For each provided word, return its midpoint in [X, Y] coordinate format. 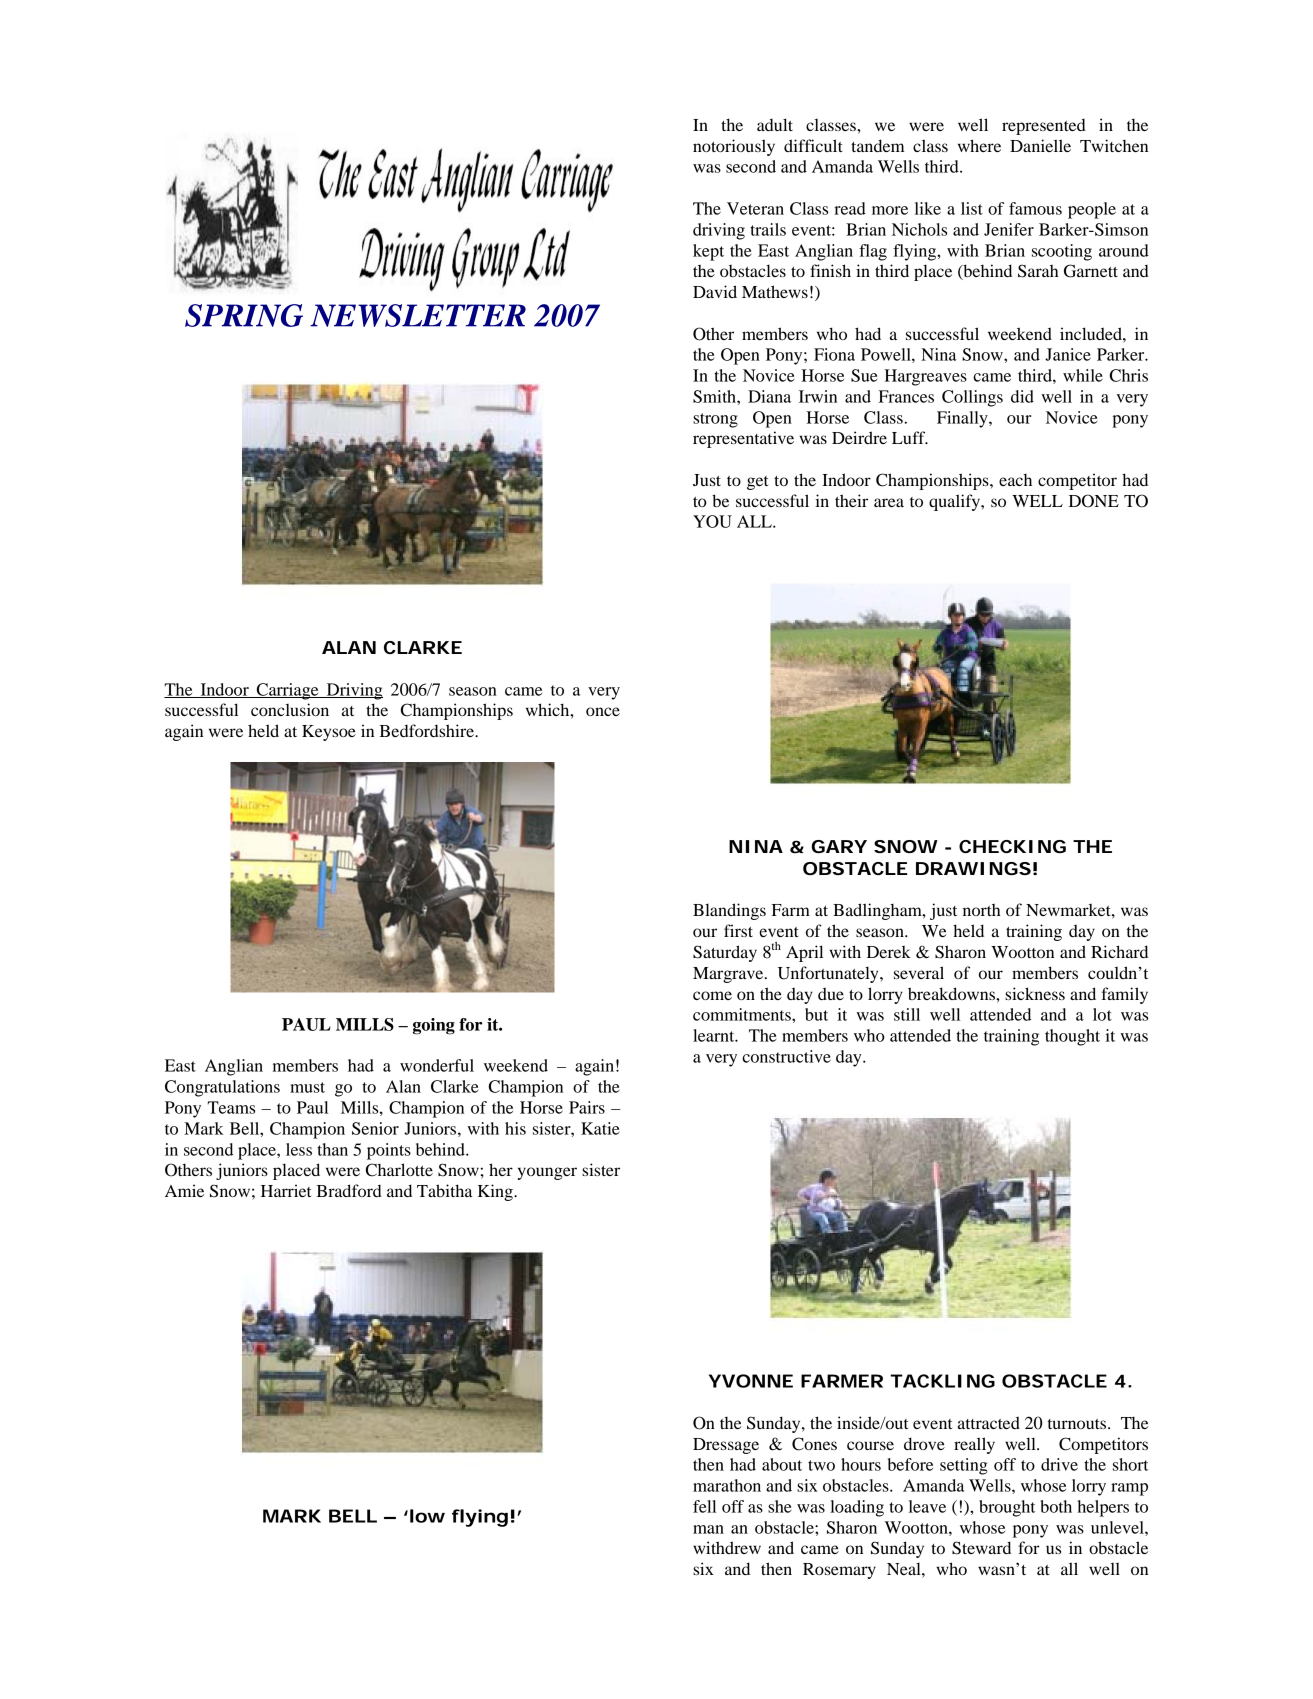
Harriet [286, 1190]
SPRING [244, 315]
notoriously [734, 147]
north [981, 910]
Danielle [1040, 145]
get [757, 483]
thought [1072, 1037]
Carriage [287, 691]
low [427, 1516]
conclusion [290, 709]
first [738, 930]
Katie [600, 1128]
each [1015, 480]
